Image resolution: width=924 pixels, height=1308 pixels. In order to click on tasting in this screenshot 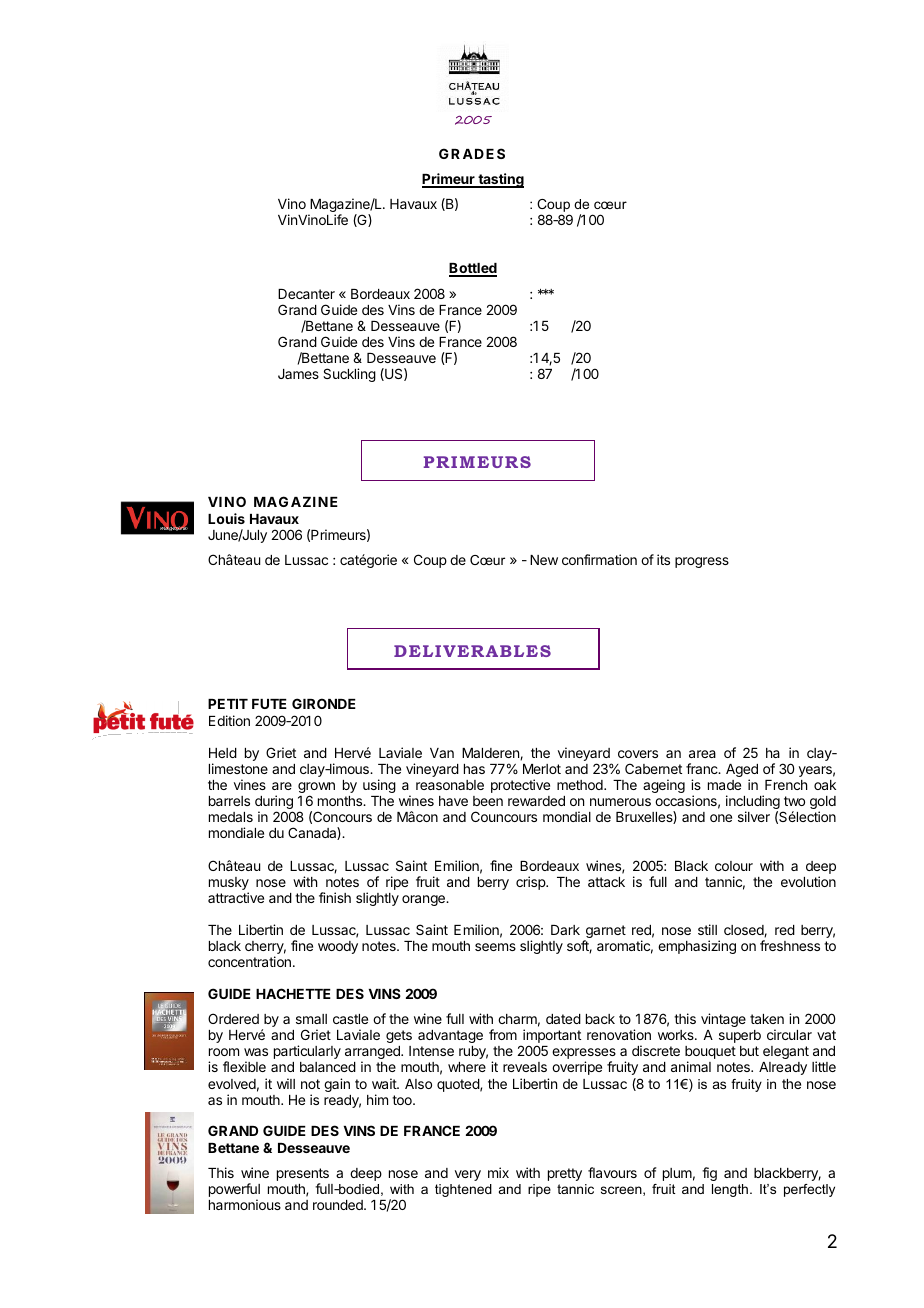, I will do `click(500, 180)`.
